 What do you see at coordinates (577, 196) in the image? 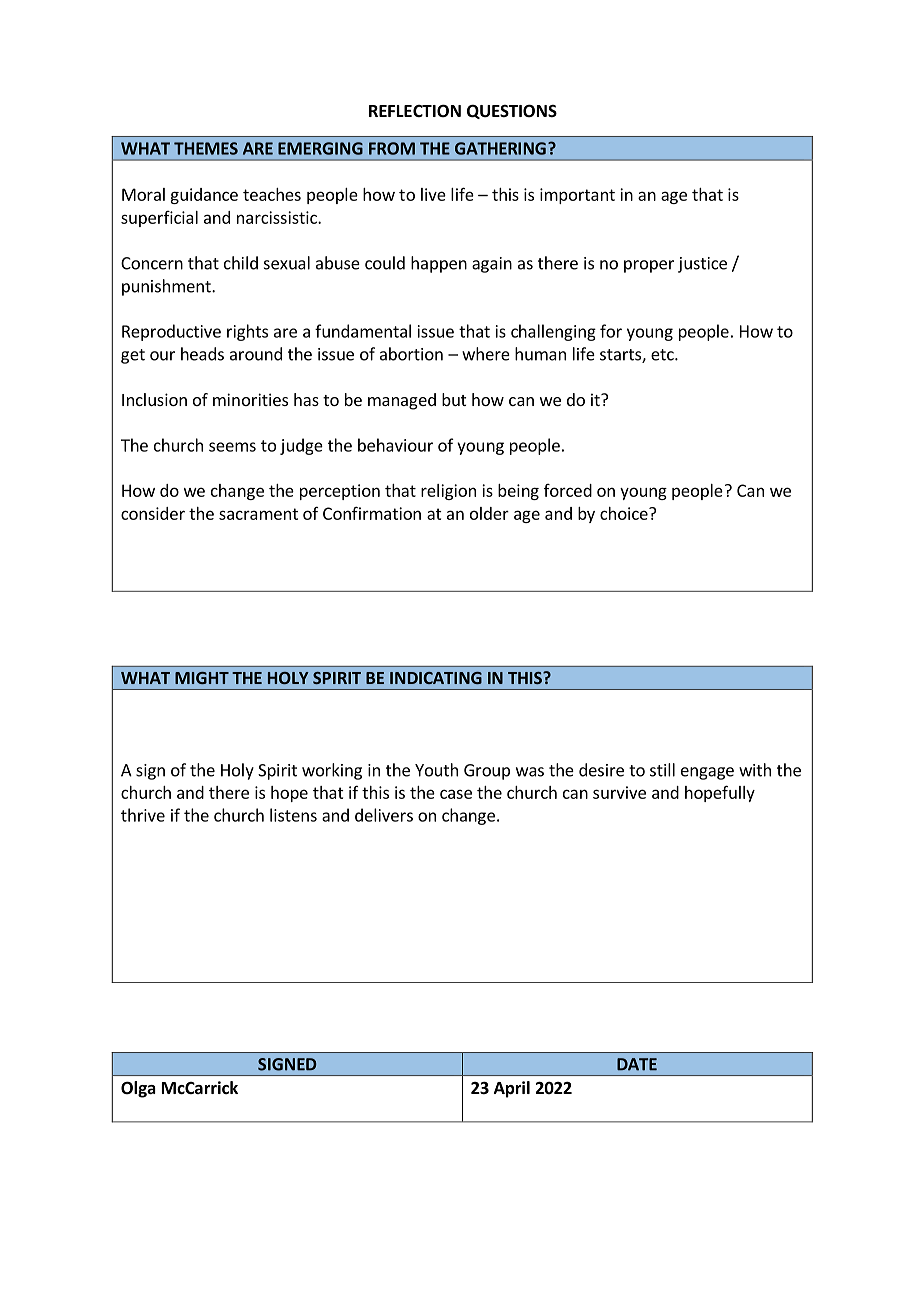
I see `important` at bounding box center [577, 196].
